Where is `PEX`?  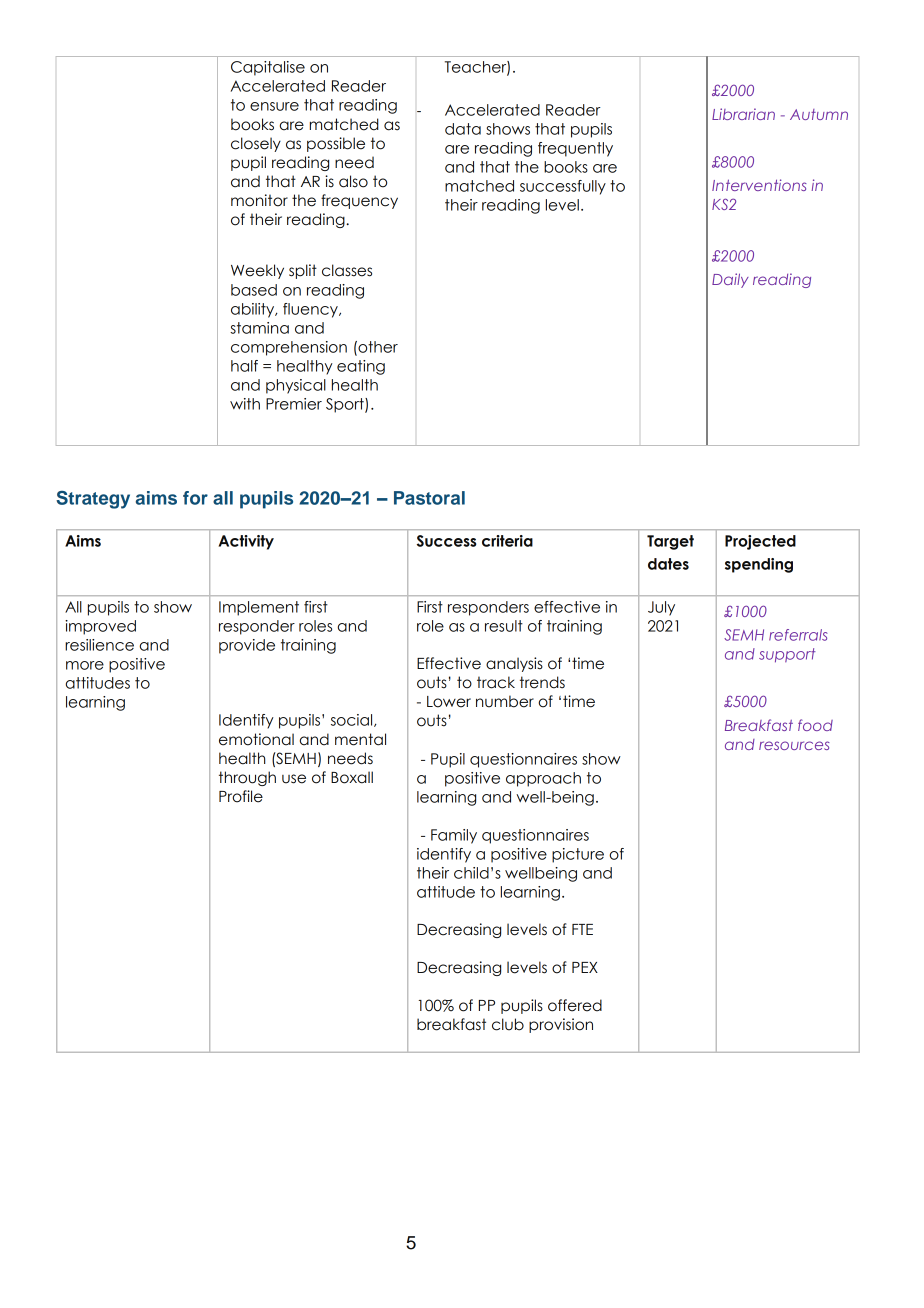 PEX is located at coordinates (585, 967).
